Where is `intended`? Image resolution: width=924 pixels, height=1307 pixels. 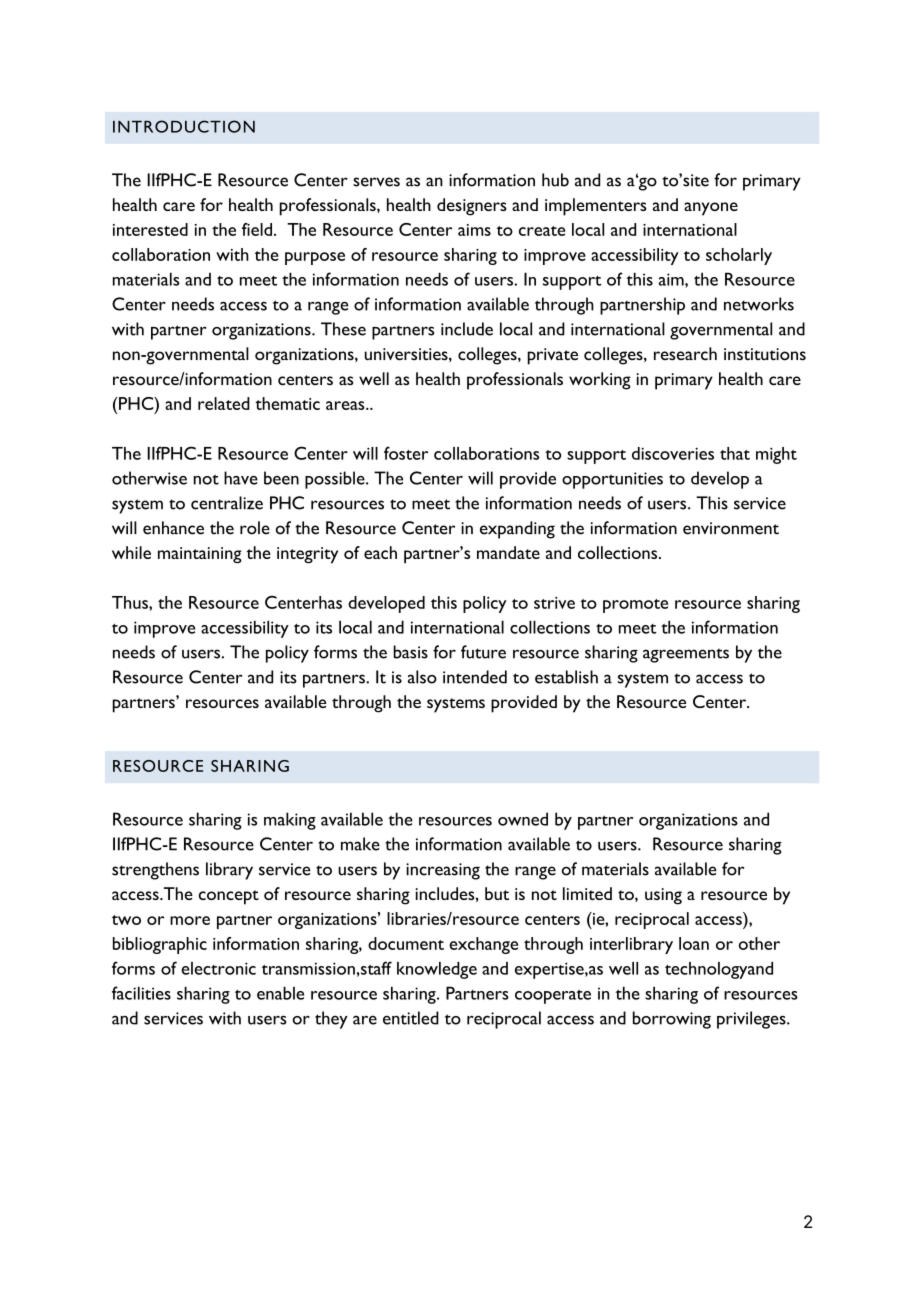
intended is located at coordinates (475, 677).
